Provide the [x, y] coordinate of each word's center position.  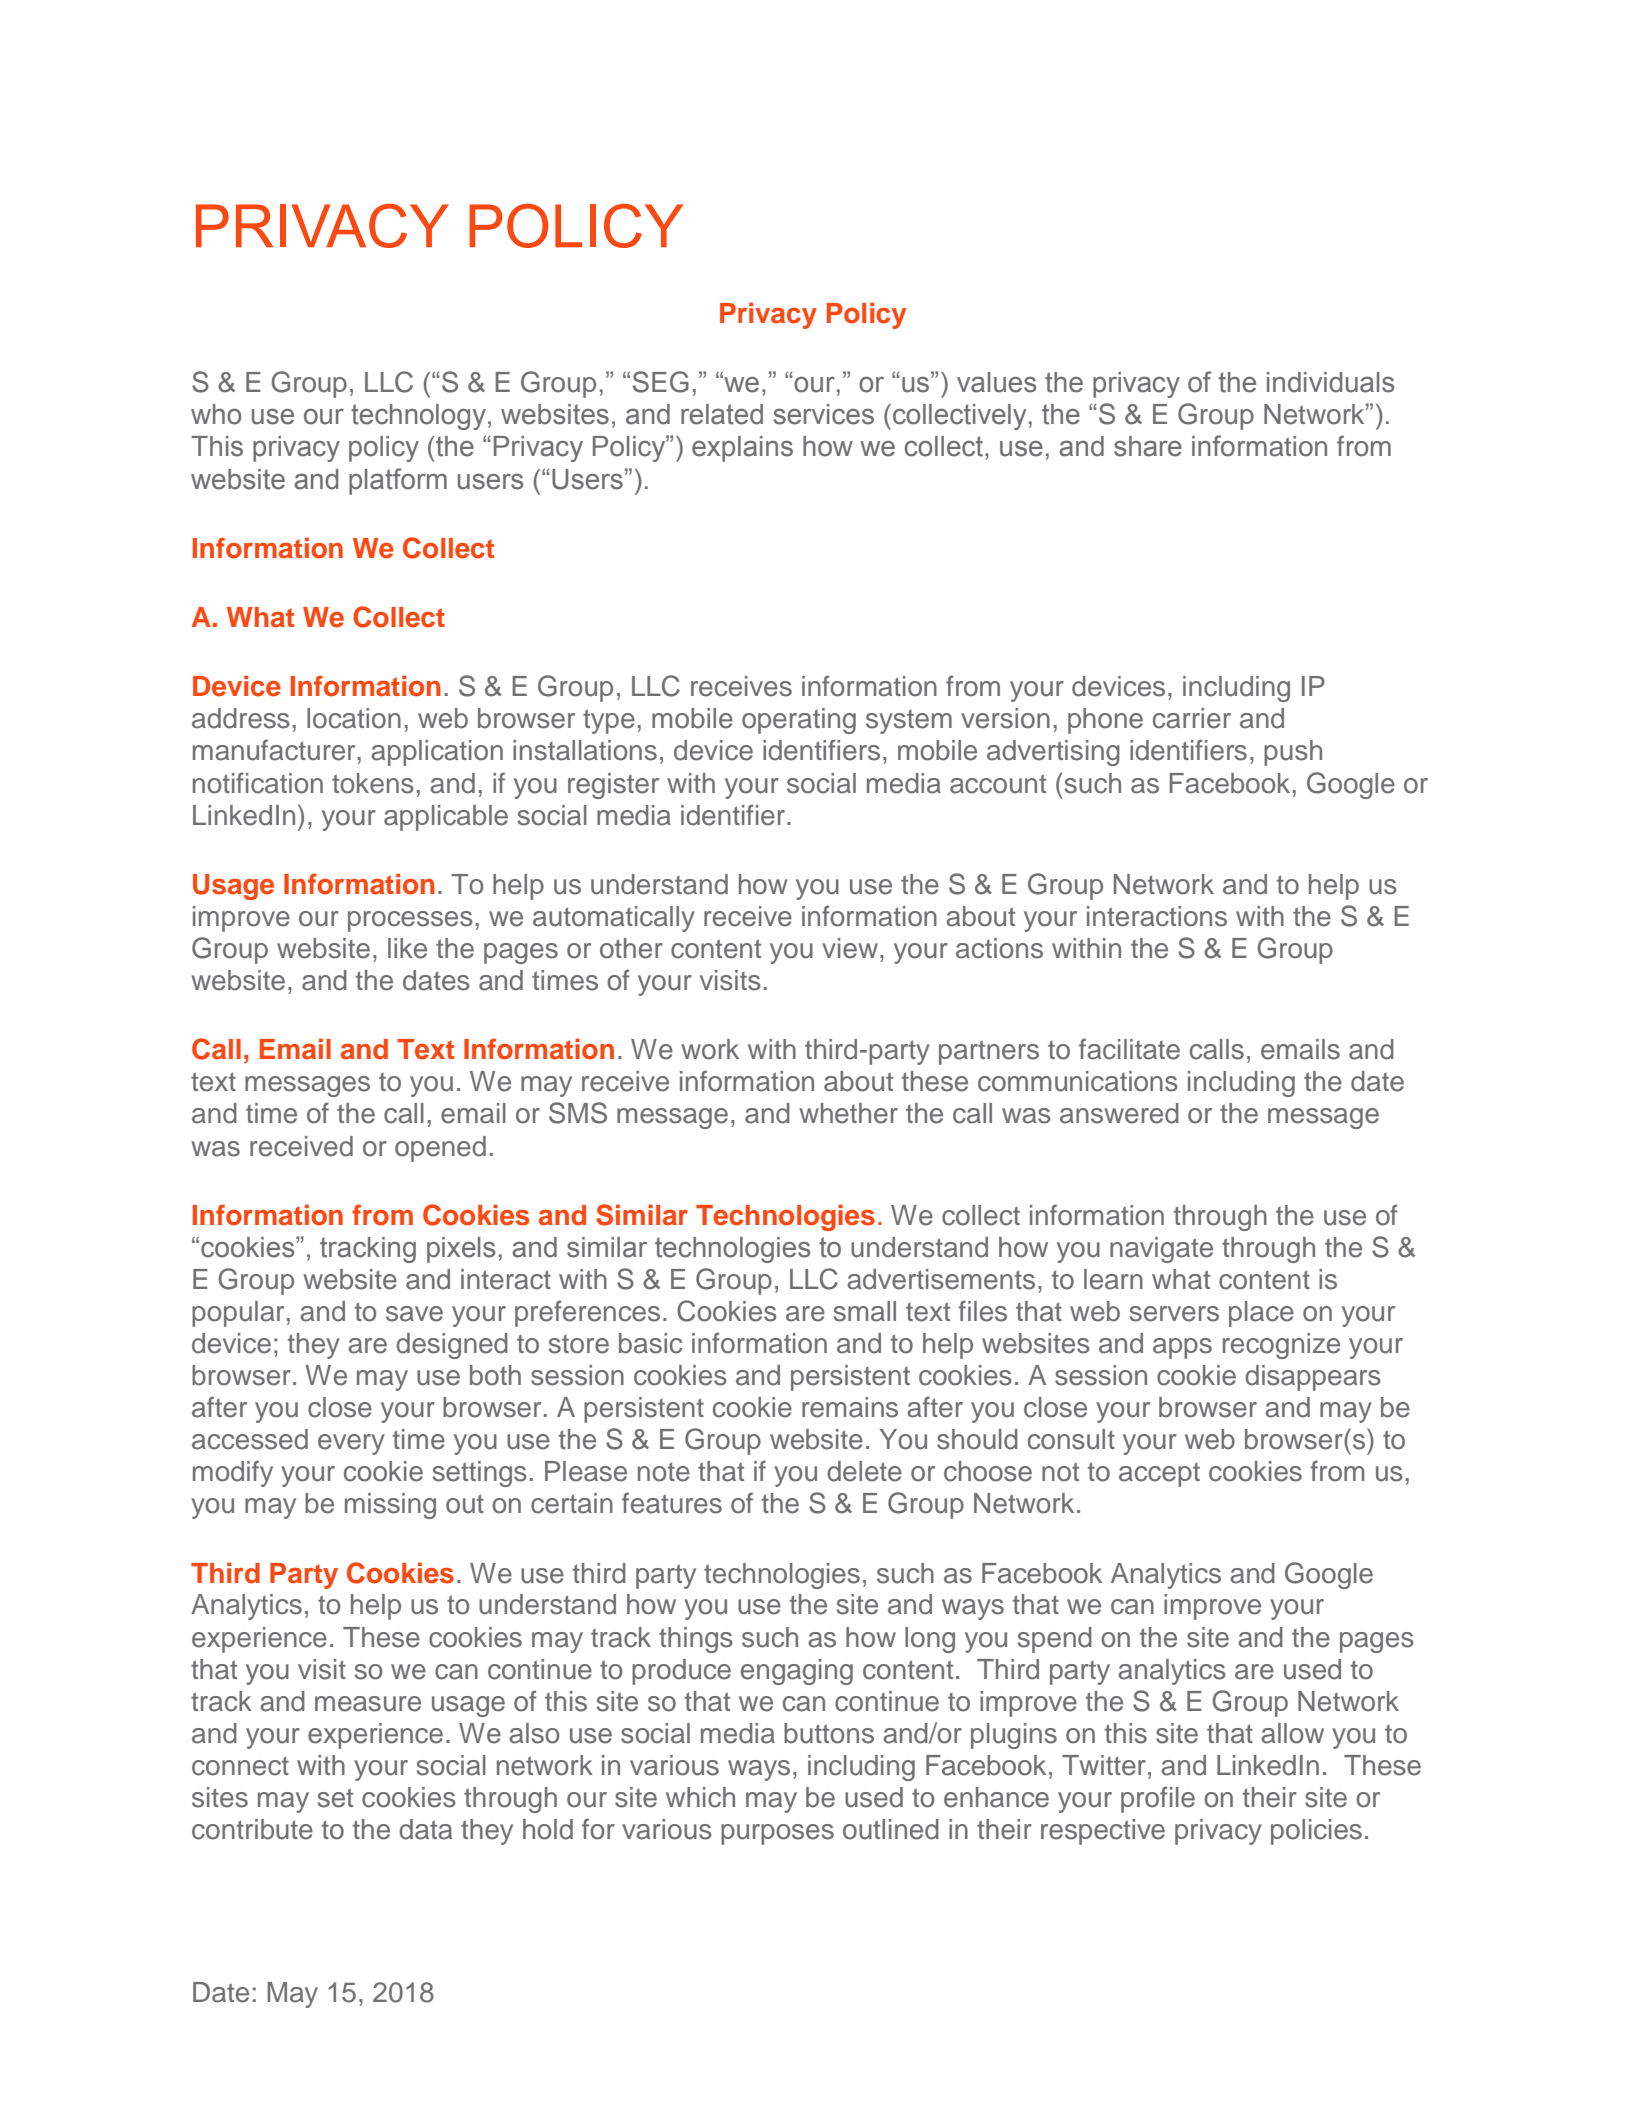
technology [418, 417]
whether [848, 1113]
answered [1119, 1113]
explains [742, 449]
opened [440, 1149]
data [425, 1829]
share [1148, 446]
